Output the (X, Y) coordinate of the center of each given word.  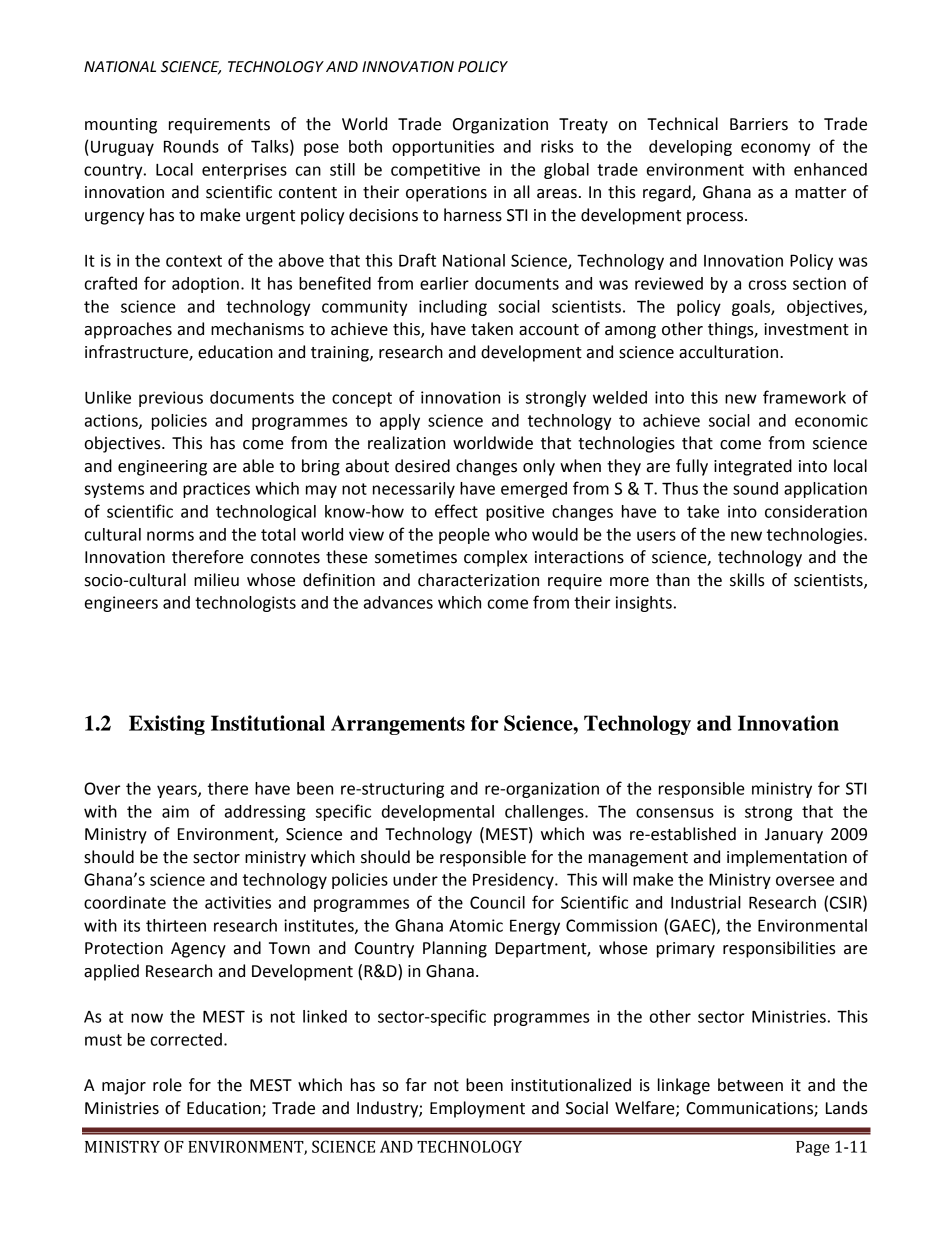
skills (747, 580)
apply (400, 422)
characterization (478, 580)
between (750, 1085)
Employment (477, 1109)
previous (171, 399)
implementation (787, 858)
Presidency (514, 881)
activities (238, 902)
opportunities (443, 148)
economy (775, 149)
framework (804, 397)
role (167, 1085)
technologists (245, 604)
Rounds (191, 146)
